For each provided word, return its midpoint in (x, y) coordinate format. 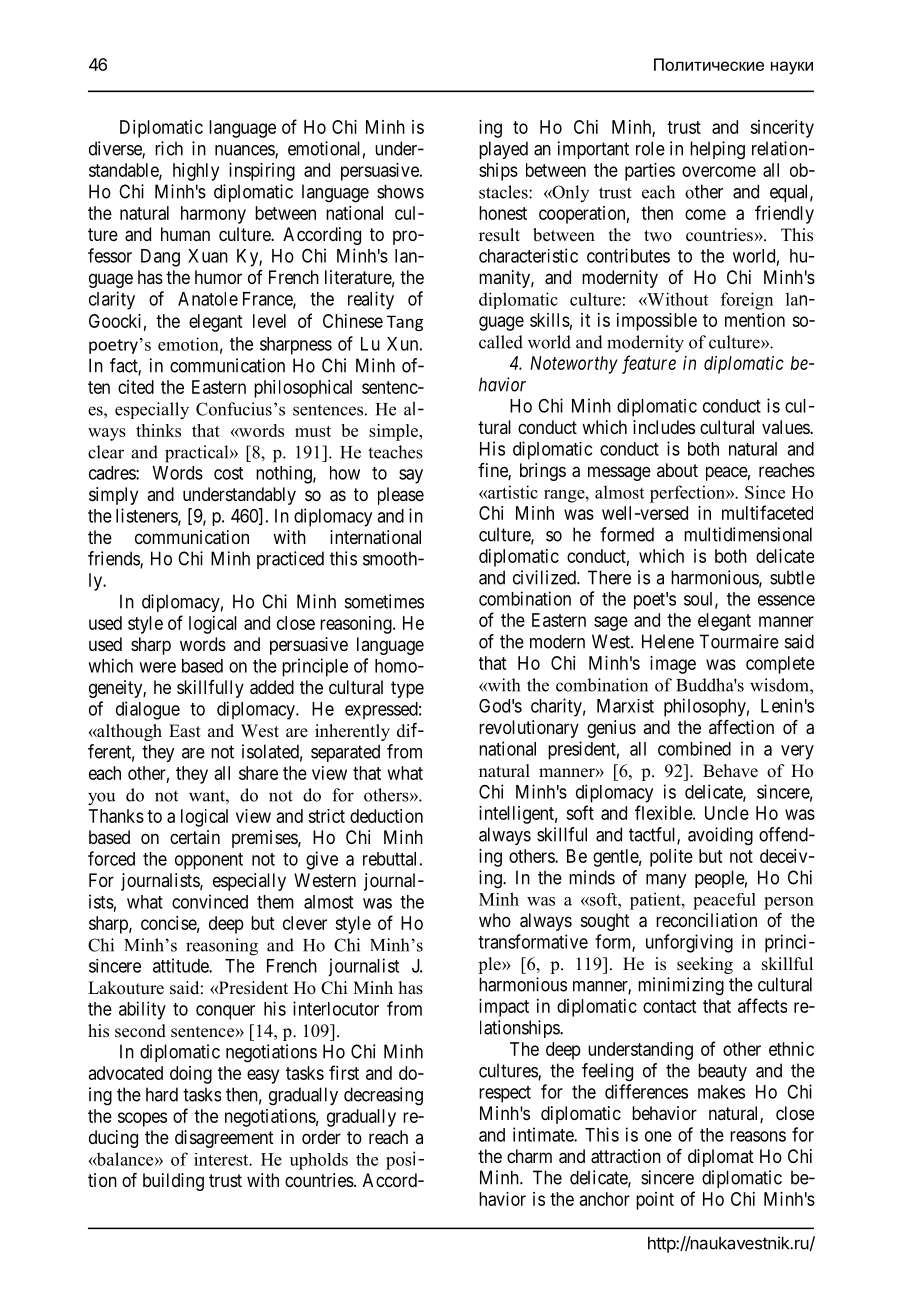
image (673, 665)
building (173, 1182)
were (157, 667)
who (495, 920)
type (407, 689)
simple (394, 432)
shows (400, 191)
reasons (758, 1136)
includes (664, 427)
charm (529, 1156)
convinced (210, 901)
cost (228, 473)
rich (169, 148)
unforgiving (689, 943)
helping (717, 150)
